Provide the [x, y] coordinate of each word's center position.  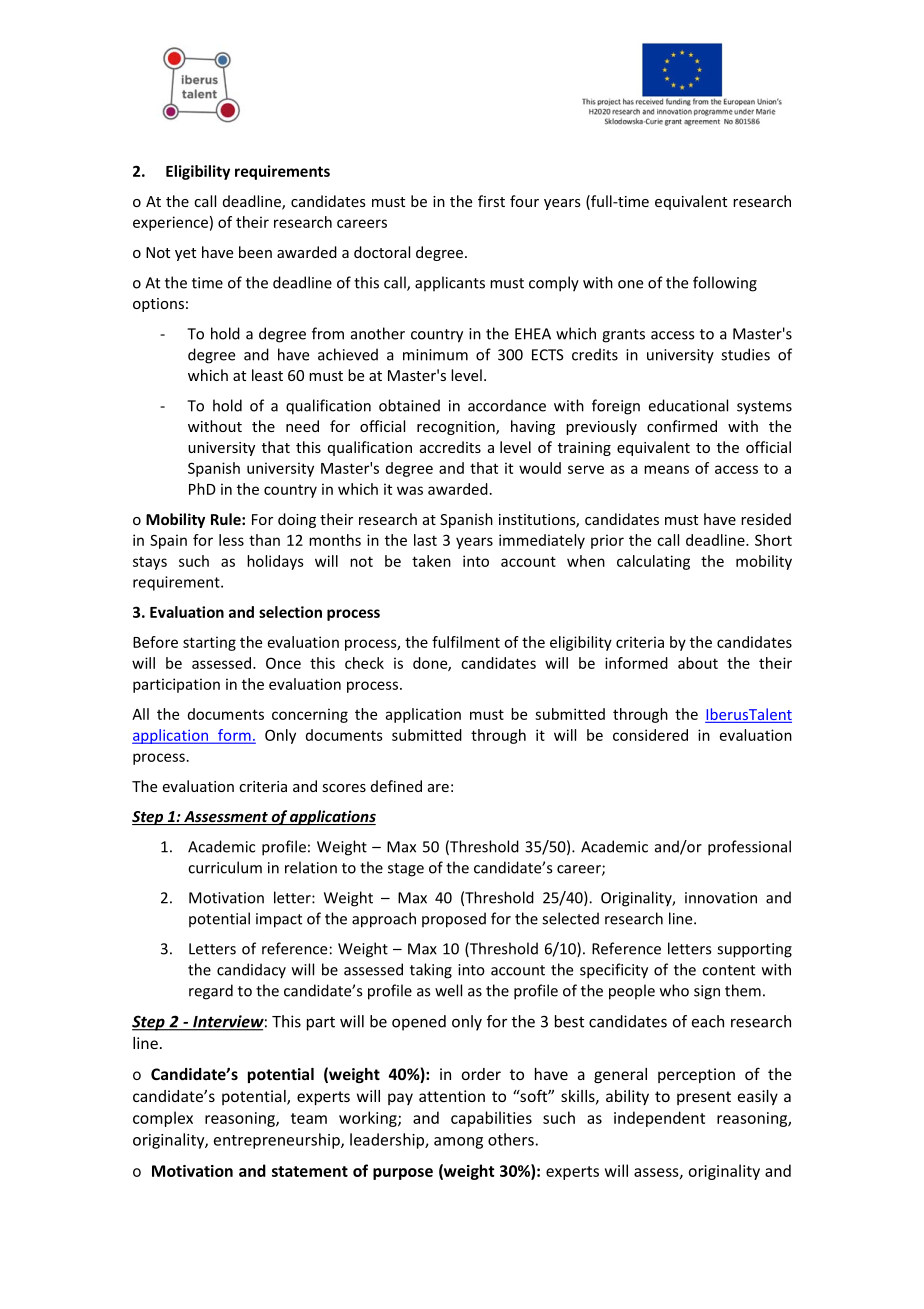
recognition [457, 428]
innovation [721, 898]
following [725, 284]
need [302, 426]
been [255, 252]
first [491, 201]
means [666, 469]
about [698, 663]
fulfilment [466, 642]
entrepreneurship [278, 1141]
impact [279, 920]
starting [209, 643]
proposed [454, 920]
